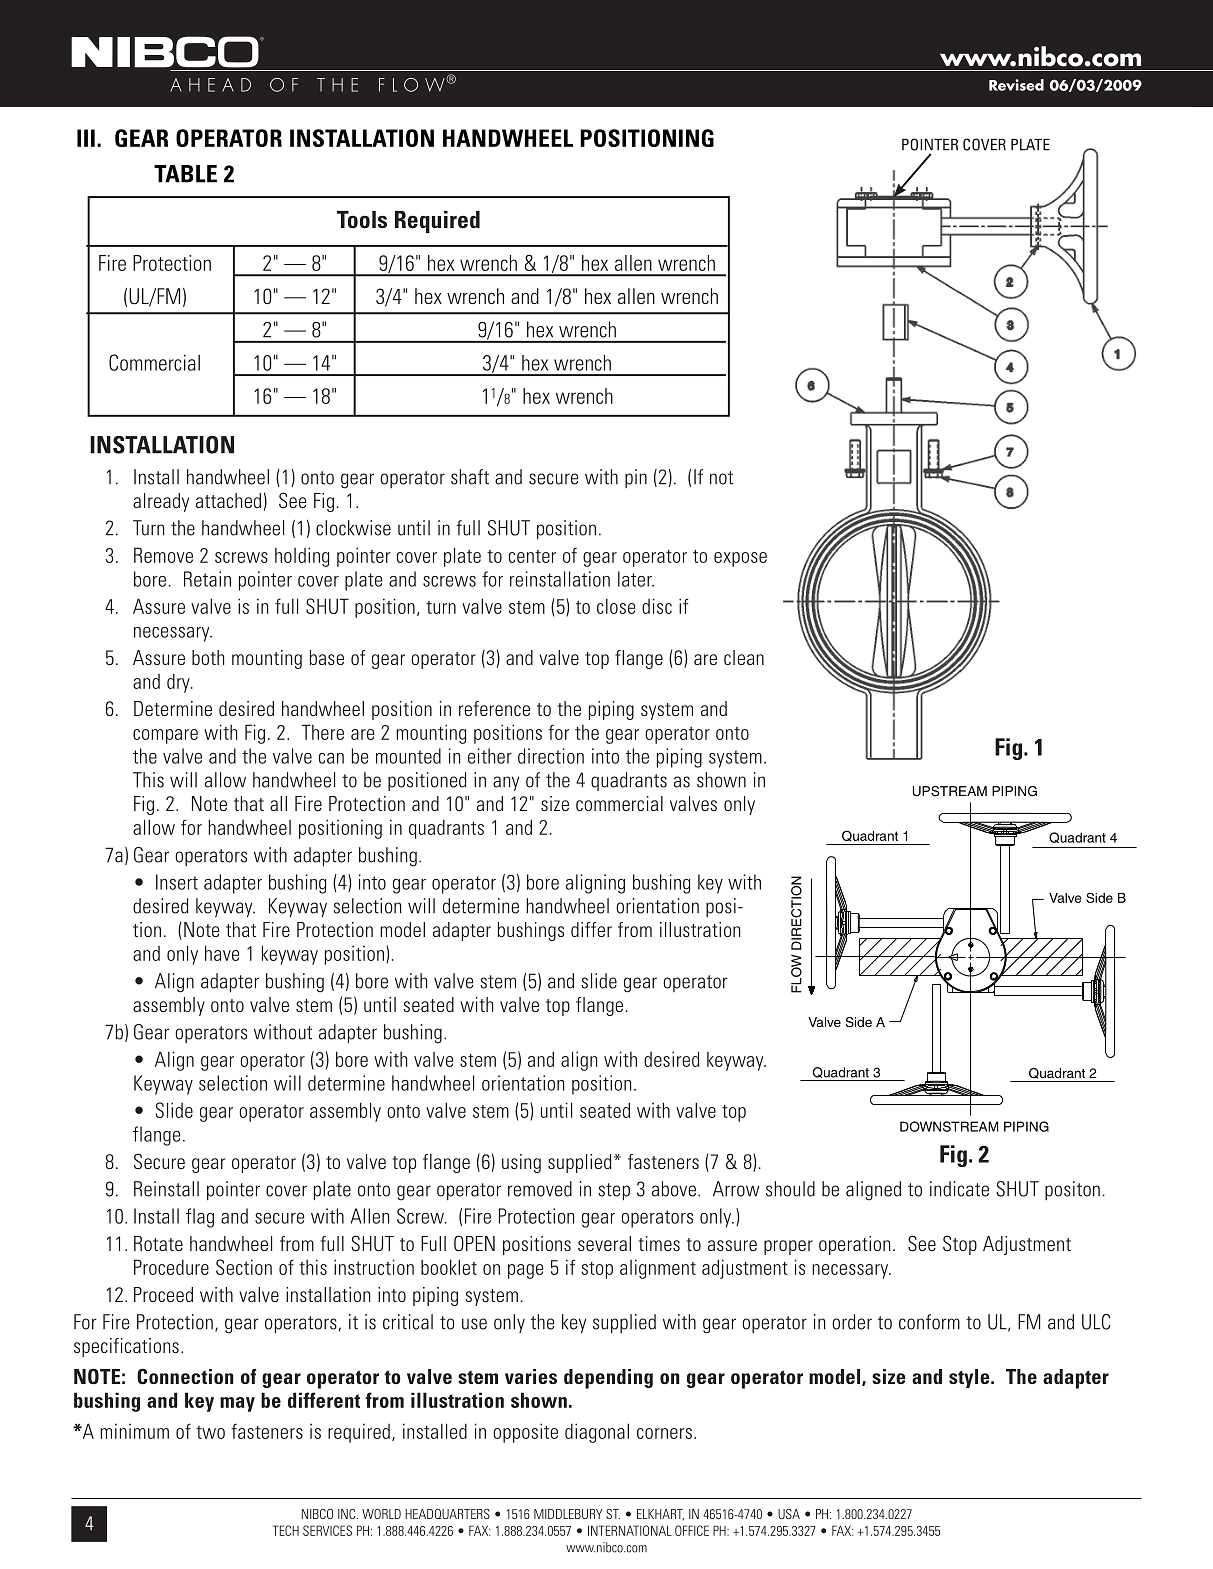 The height and width of the document is (1569, 1213). Describe the element at coordinates (1016, 85) in the document. I see `Revised` at that location.
